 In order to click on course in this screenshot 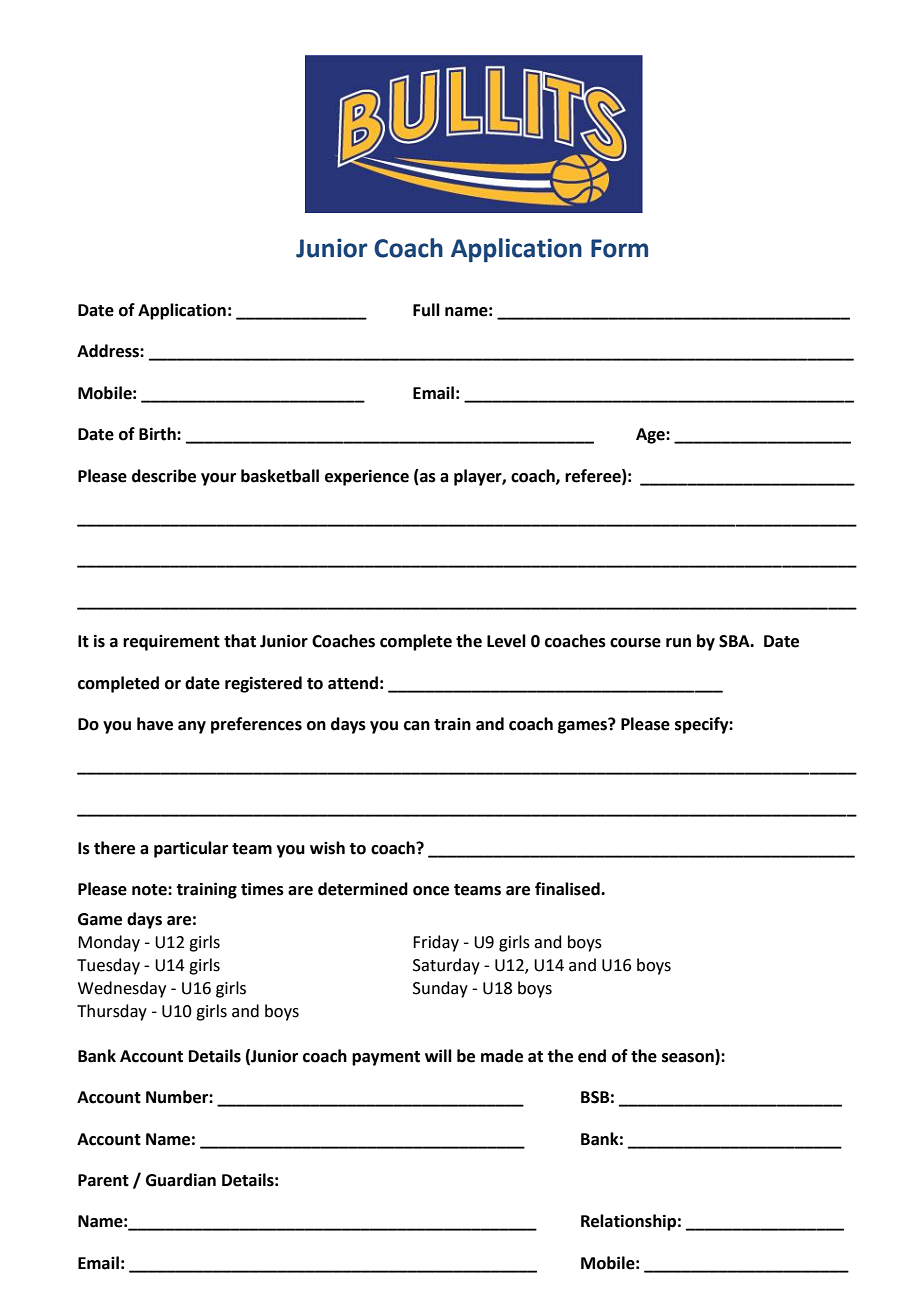, I will do `click(635, 643)`.
